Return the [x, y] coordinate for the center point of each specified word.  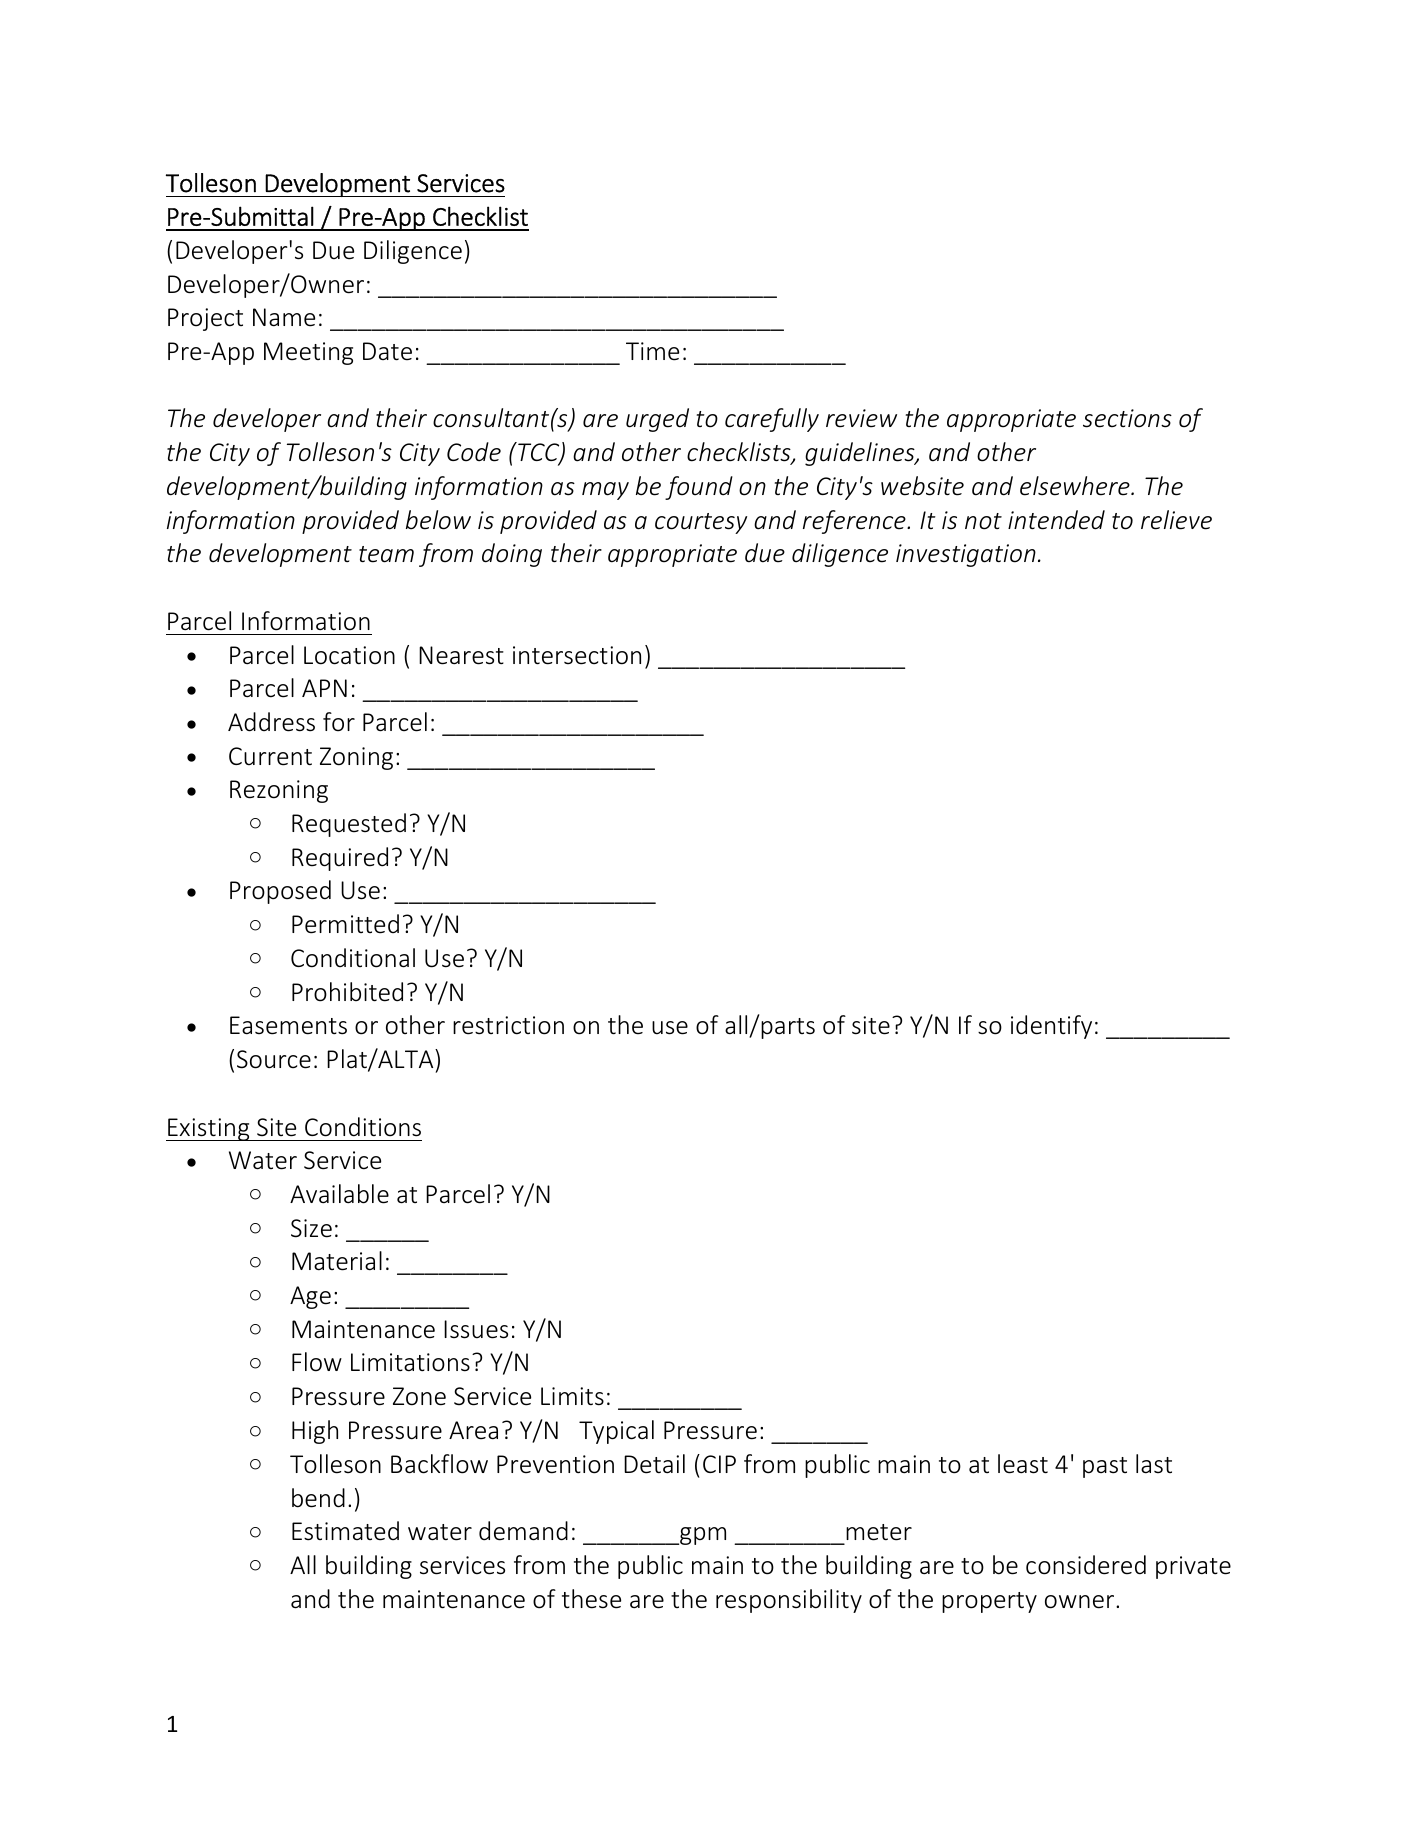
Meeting [308, 353]
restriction [508, 1025]
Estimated [345, 1531]
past [1105, 1467]
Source [274, 1059]
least [1023, 1464]
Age [310, 1297]
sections [1127, 418]
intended [1056, 520]
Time [652, 351]
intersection [577, 655]
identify [1051, 1027]
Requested [349, 825]
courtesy [701, 523]
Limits [572, 1396]
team [386, 554]
